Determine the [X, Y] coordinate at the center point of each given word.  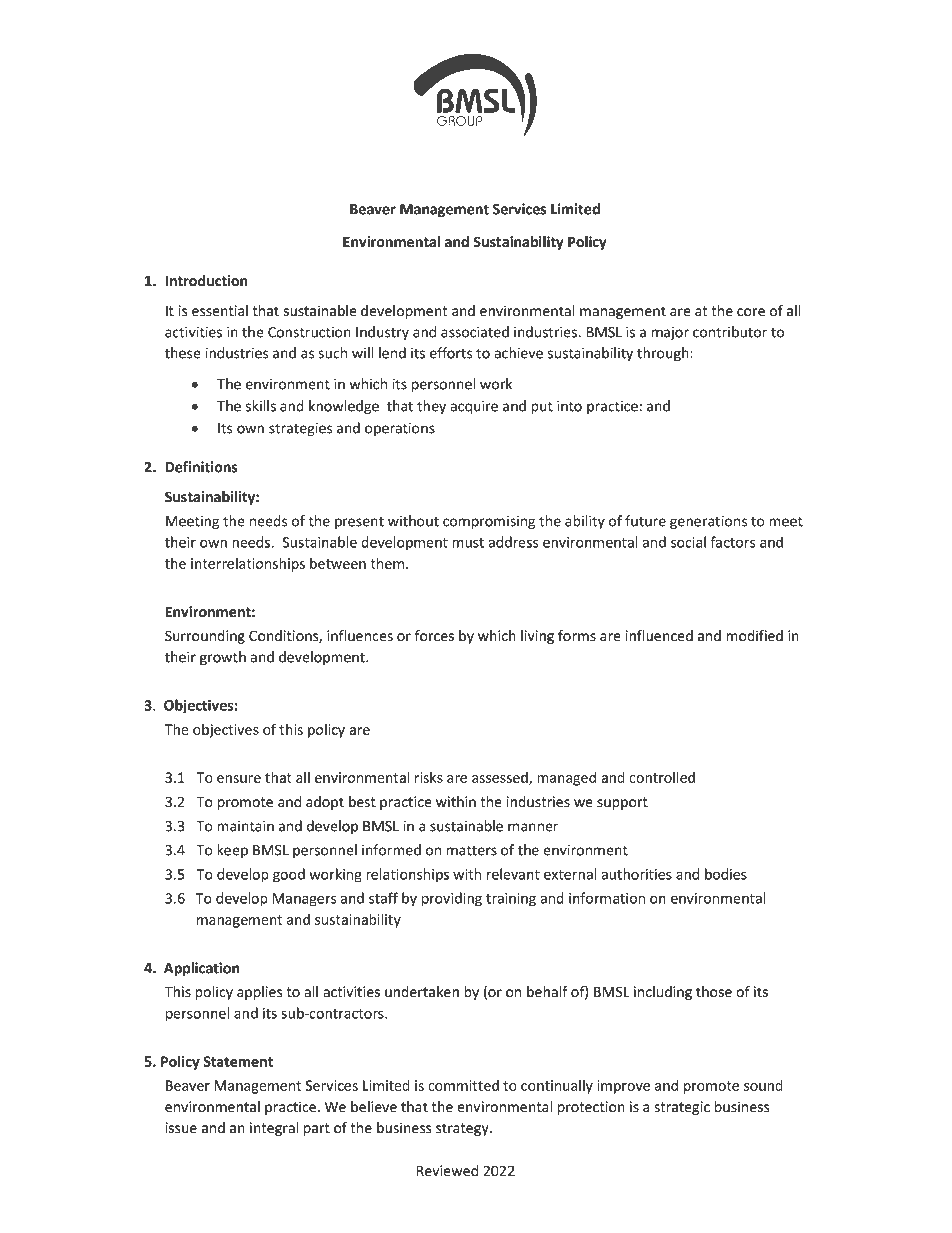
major [670, 333]
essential [220, 311]
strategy [463, 1129]
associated [475, 332]
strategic [682, 1108]
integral [274, 1129]
